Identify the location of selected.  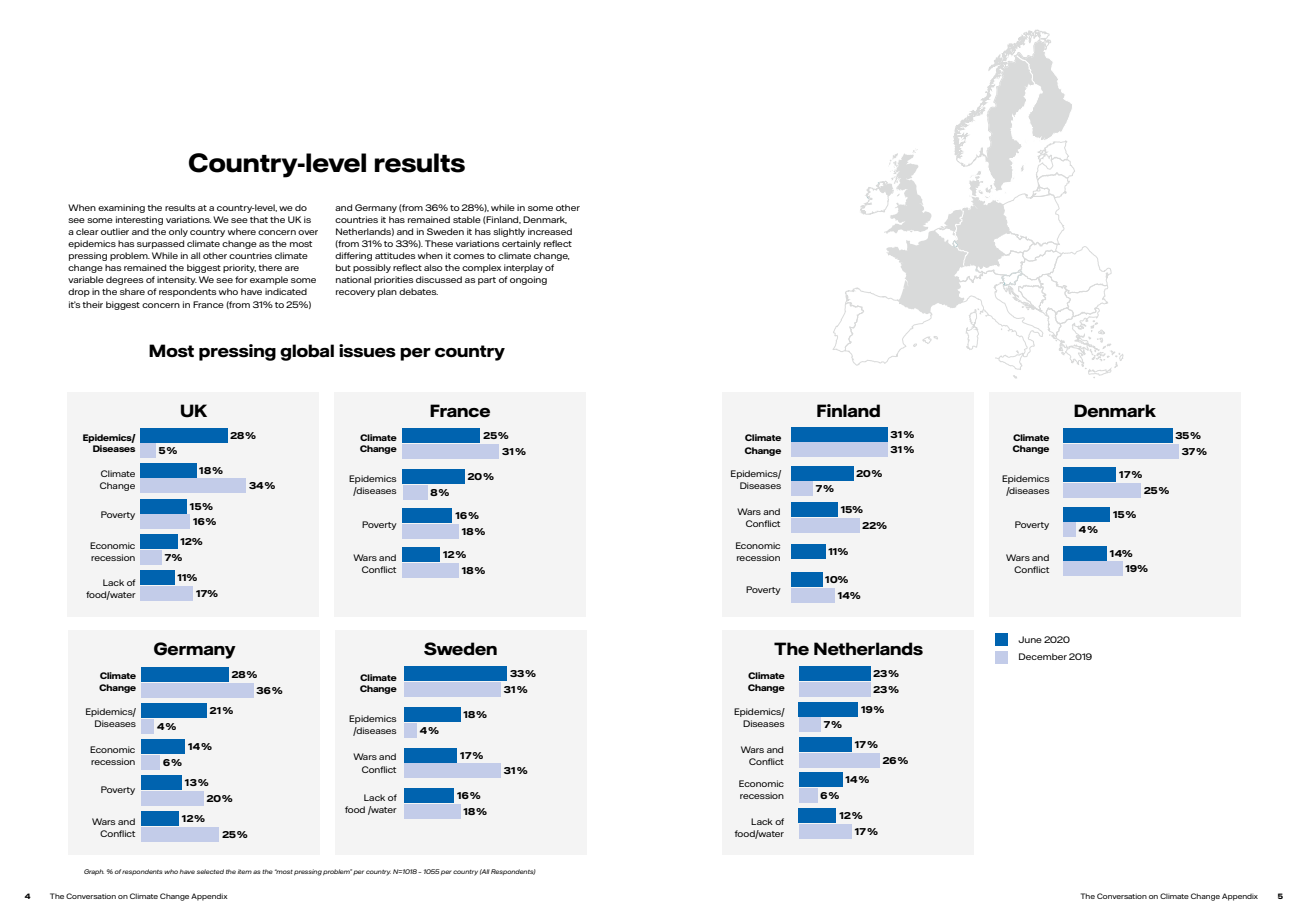
(210, 871).
